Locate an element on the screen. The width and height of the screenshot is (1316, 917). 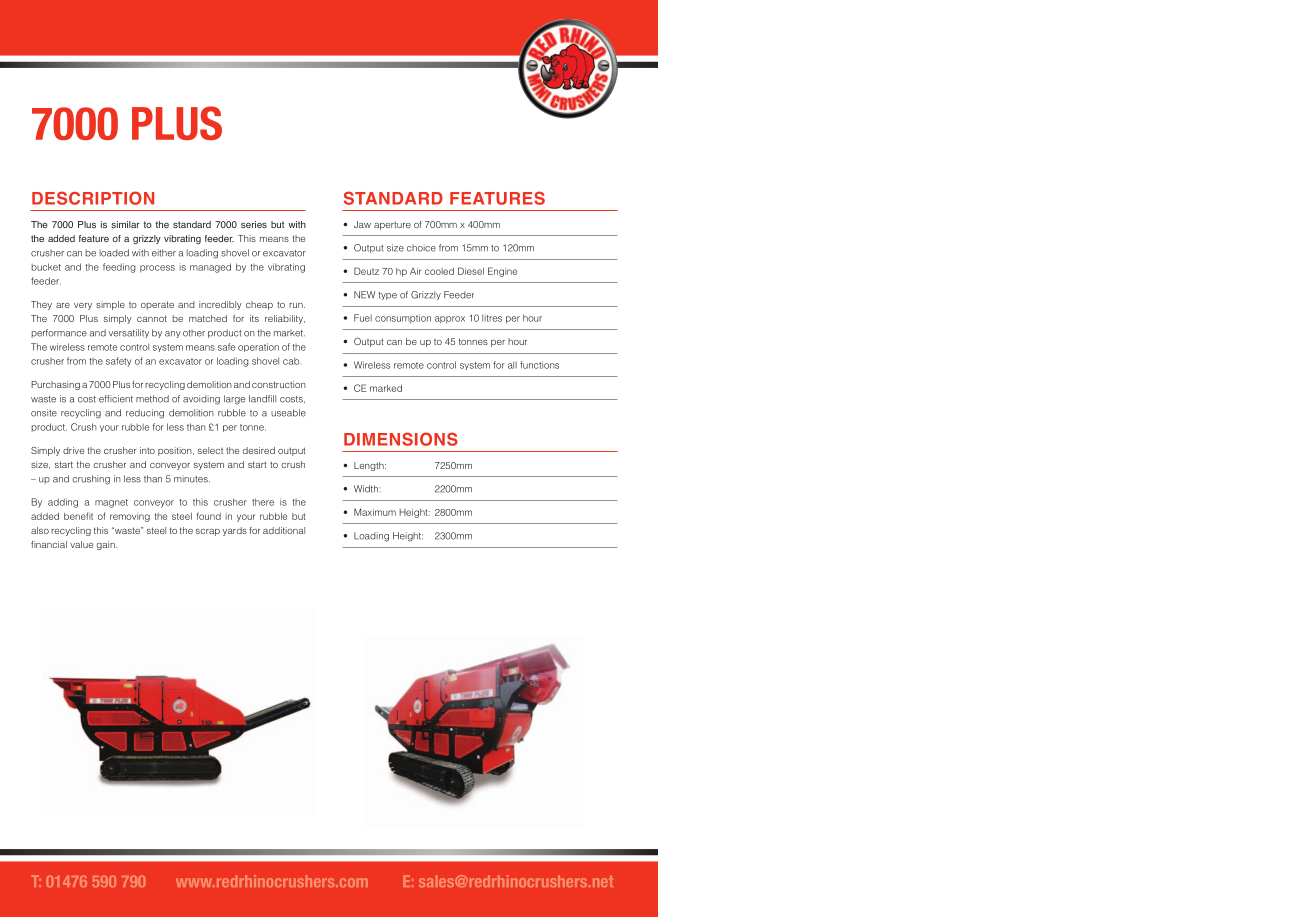
series is located at coordinates (254, 224).
